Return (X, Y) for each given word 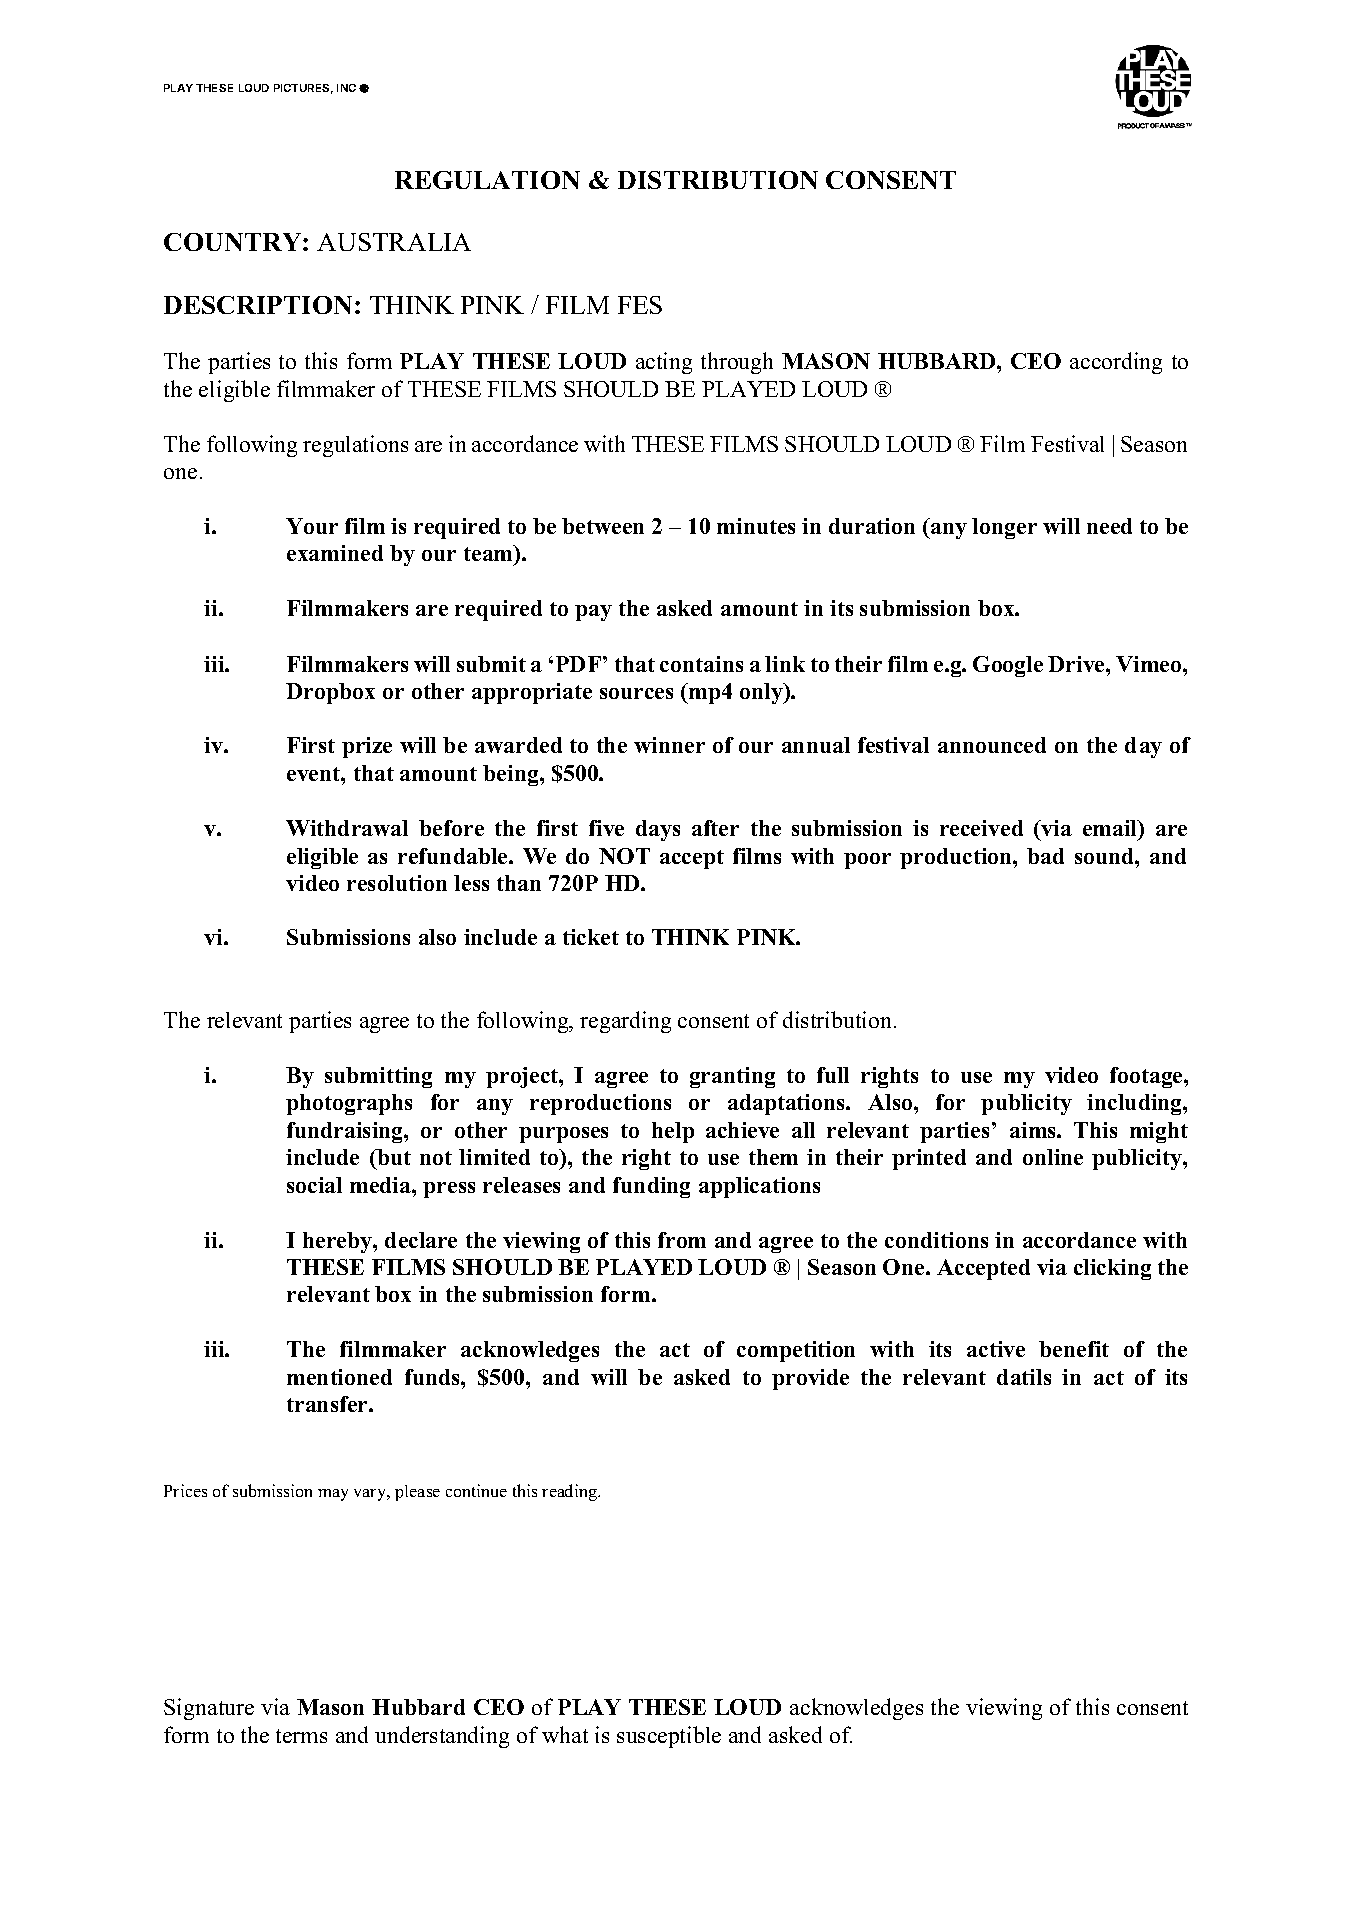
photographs (349, 1104)
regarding (625, 1022)
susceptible (669, 1737)
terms (301, 1736)
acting (664, 363)
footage (1147, 1077)
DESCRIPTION (258, 305)
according (1116, 363)
